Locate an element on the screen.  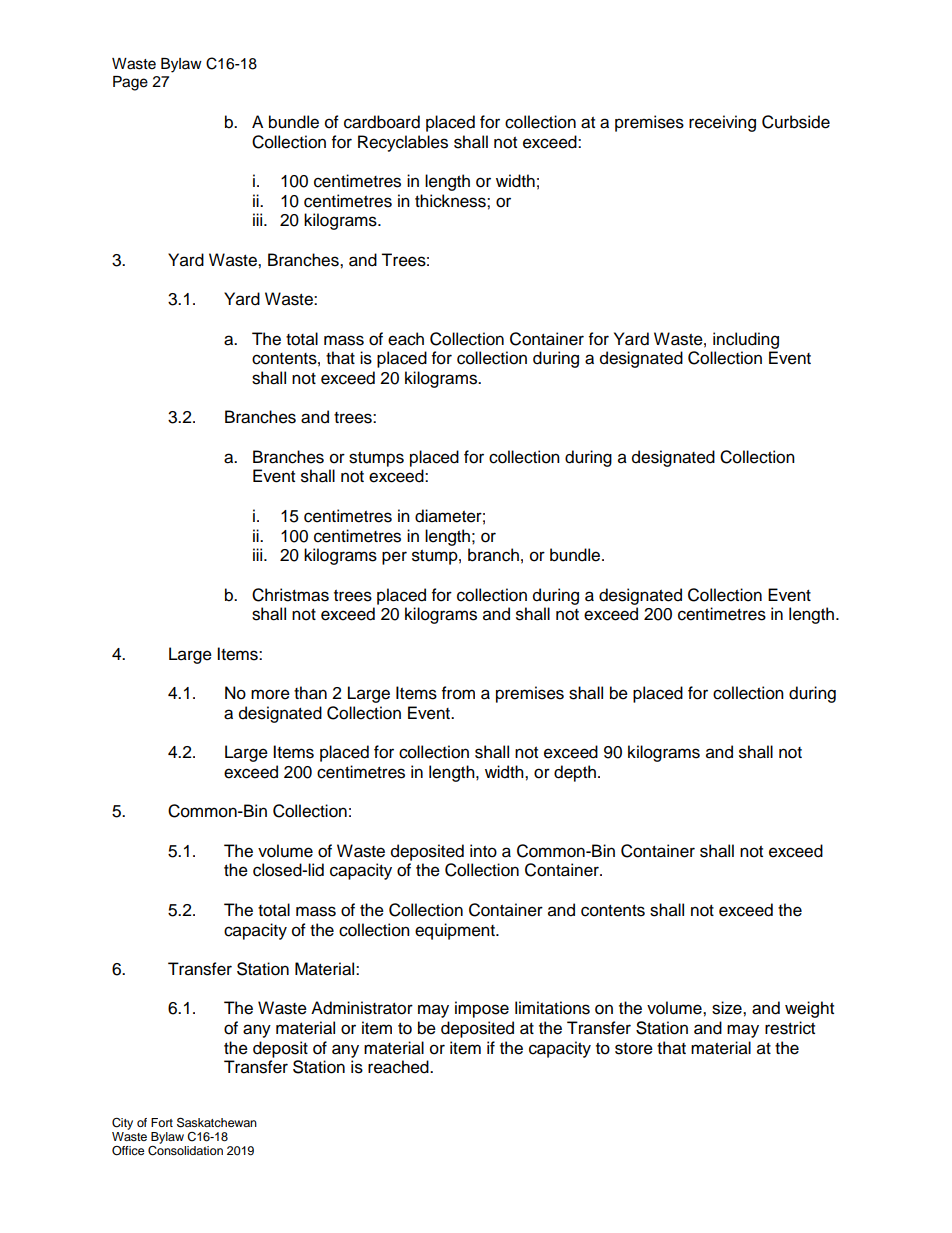
including is located at coordinates (746, 340).
